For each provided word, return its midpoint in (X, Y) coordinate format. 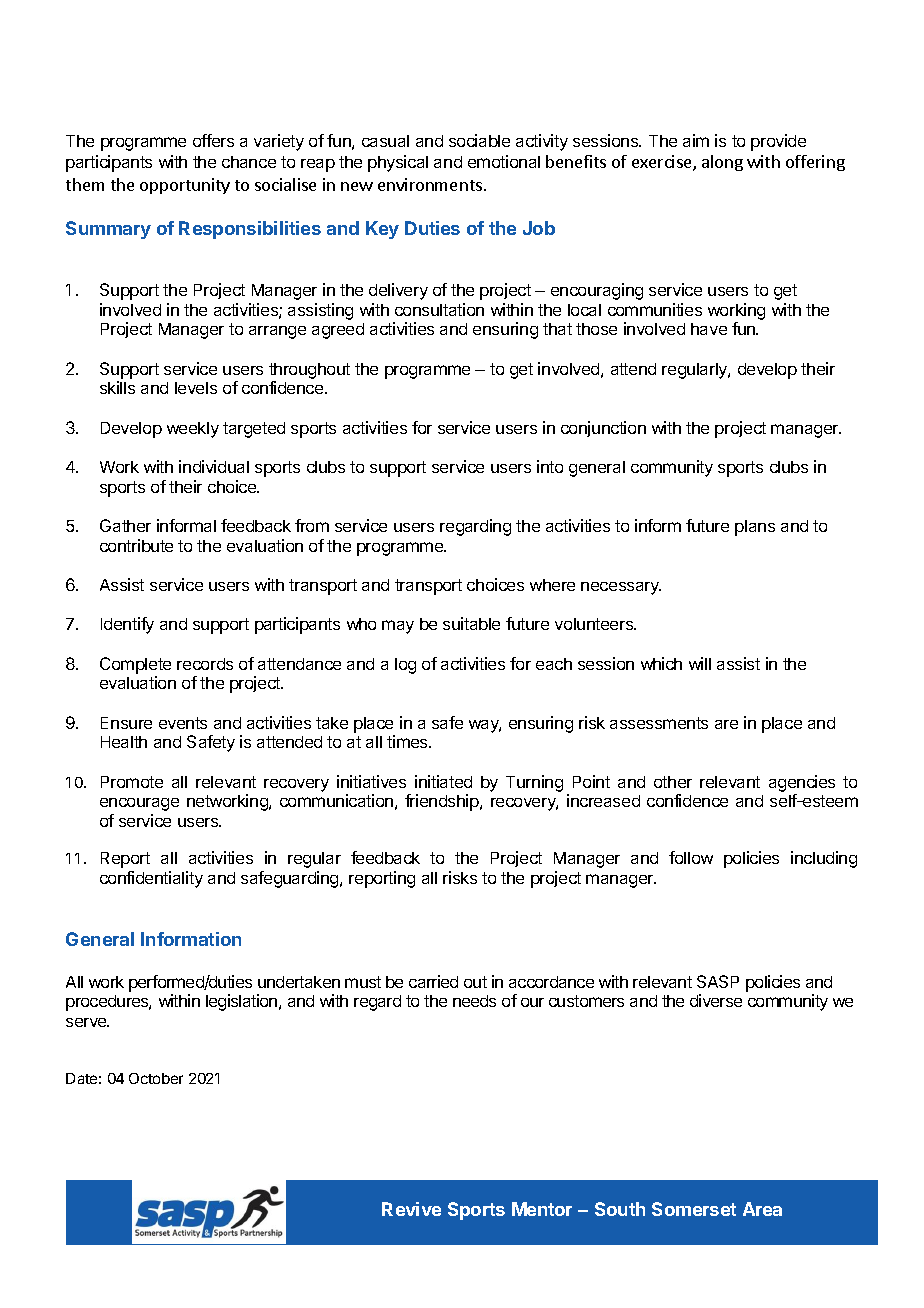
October (156, 1078)
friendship (443, 802)
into (550, 466)
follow (691, 857)
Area (762, 1209)
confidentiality (151, 879)
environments (430, 184)
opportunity (185, 186)
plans (755, 528)
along (722, 163)
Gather (125, 525)
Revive (411, 1209)
